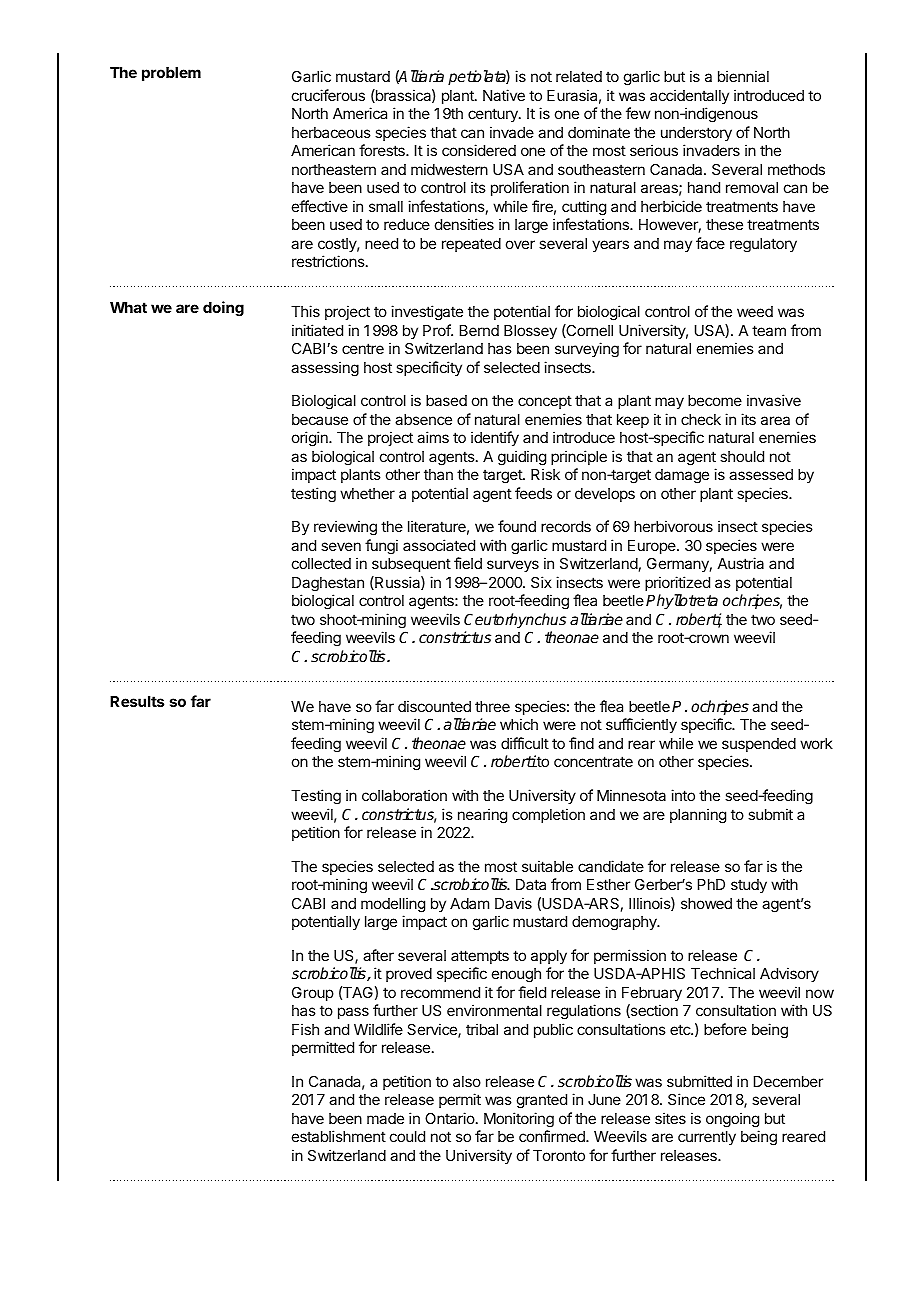 The width and height of the document is (924, 1308). Describe the element at coordinates (769, 330) in the document. I see `team` at that location.
